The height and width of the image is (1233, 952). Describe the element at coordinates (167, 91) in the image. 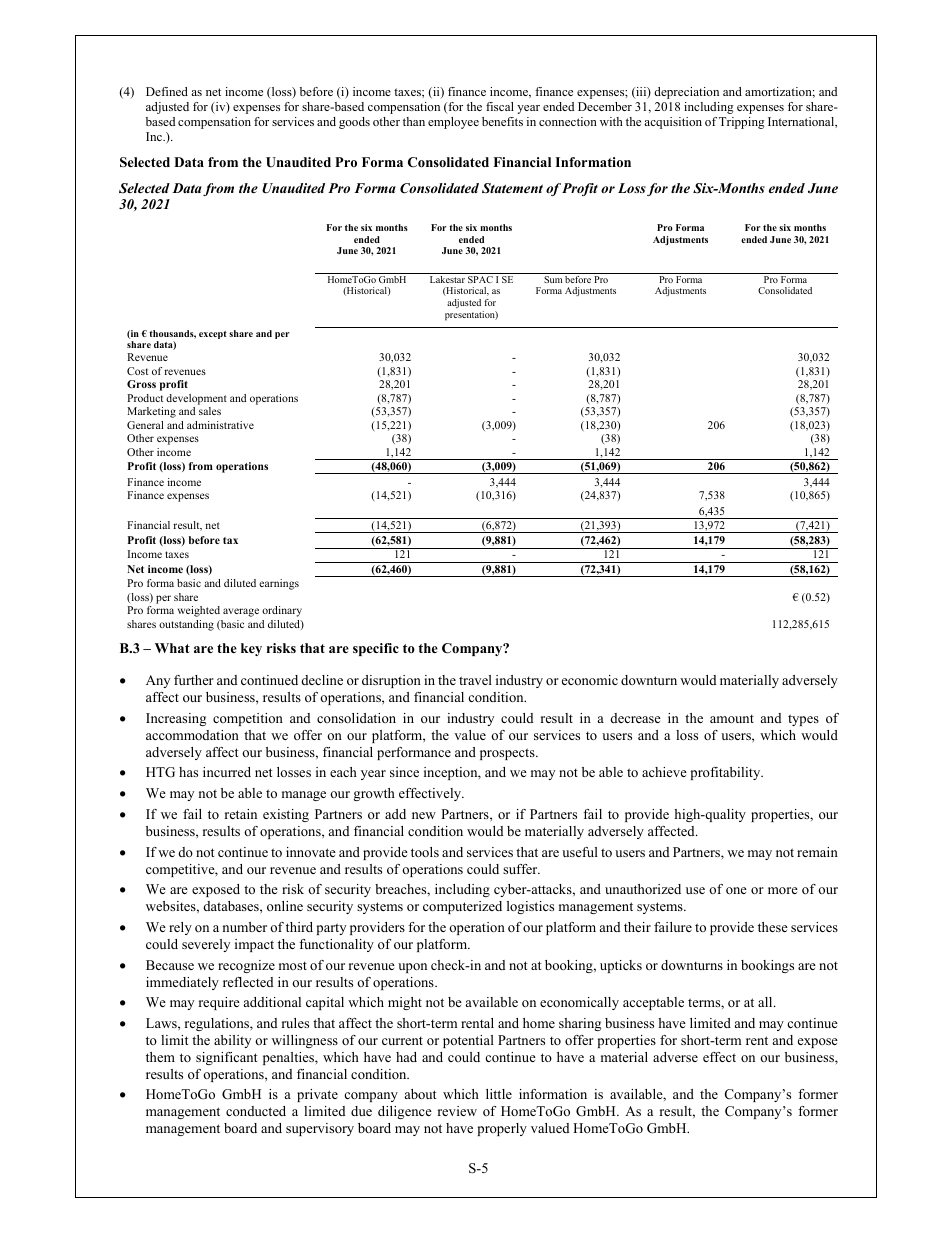

I see `Defined` at that location.
